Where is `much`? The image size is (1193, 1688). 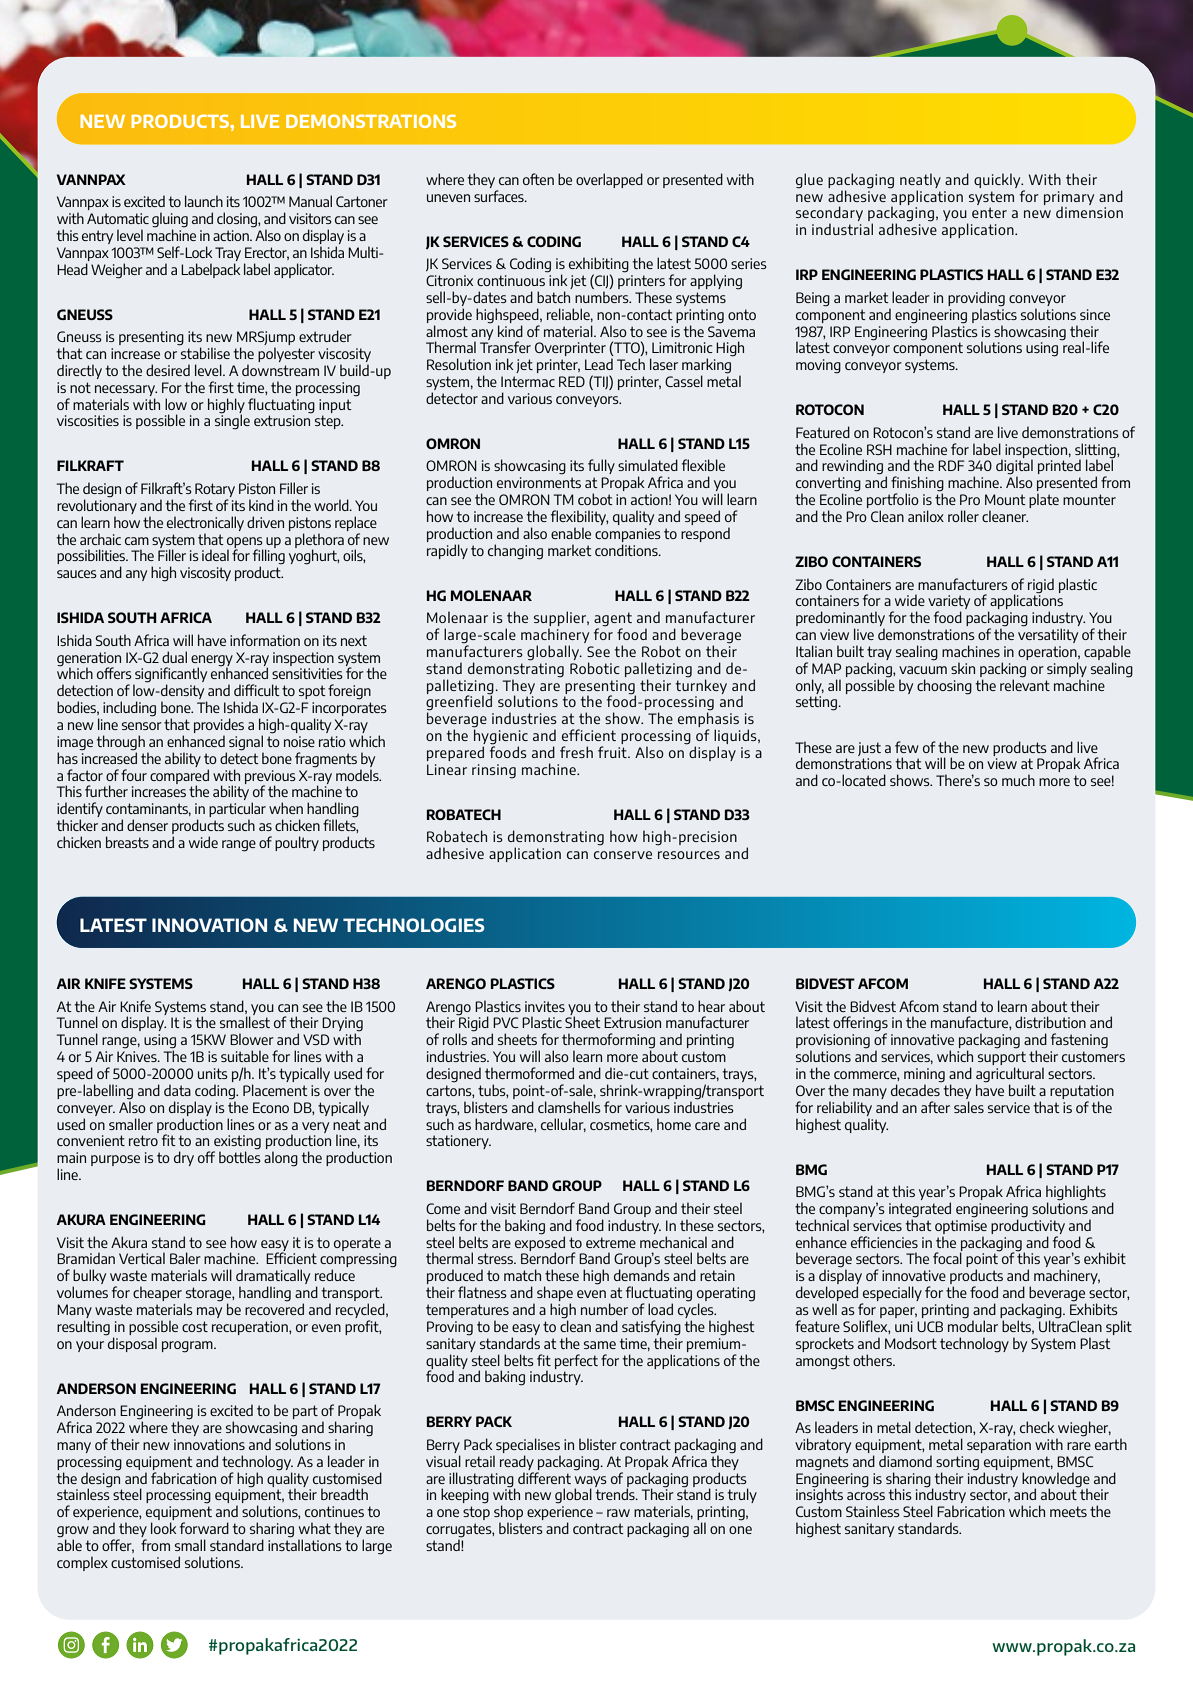
much is located at coordinates (1018, 780).
